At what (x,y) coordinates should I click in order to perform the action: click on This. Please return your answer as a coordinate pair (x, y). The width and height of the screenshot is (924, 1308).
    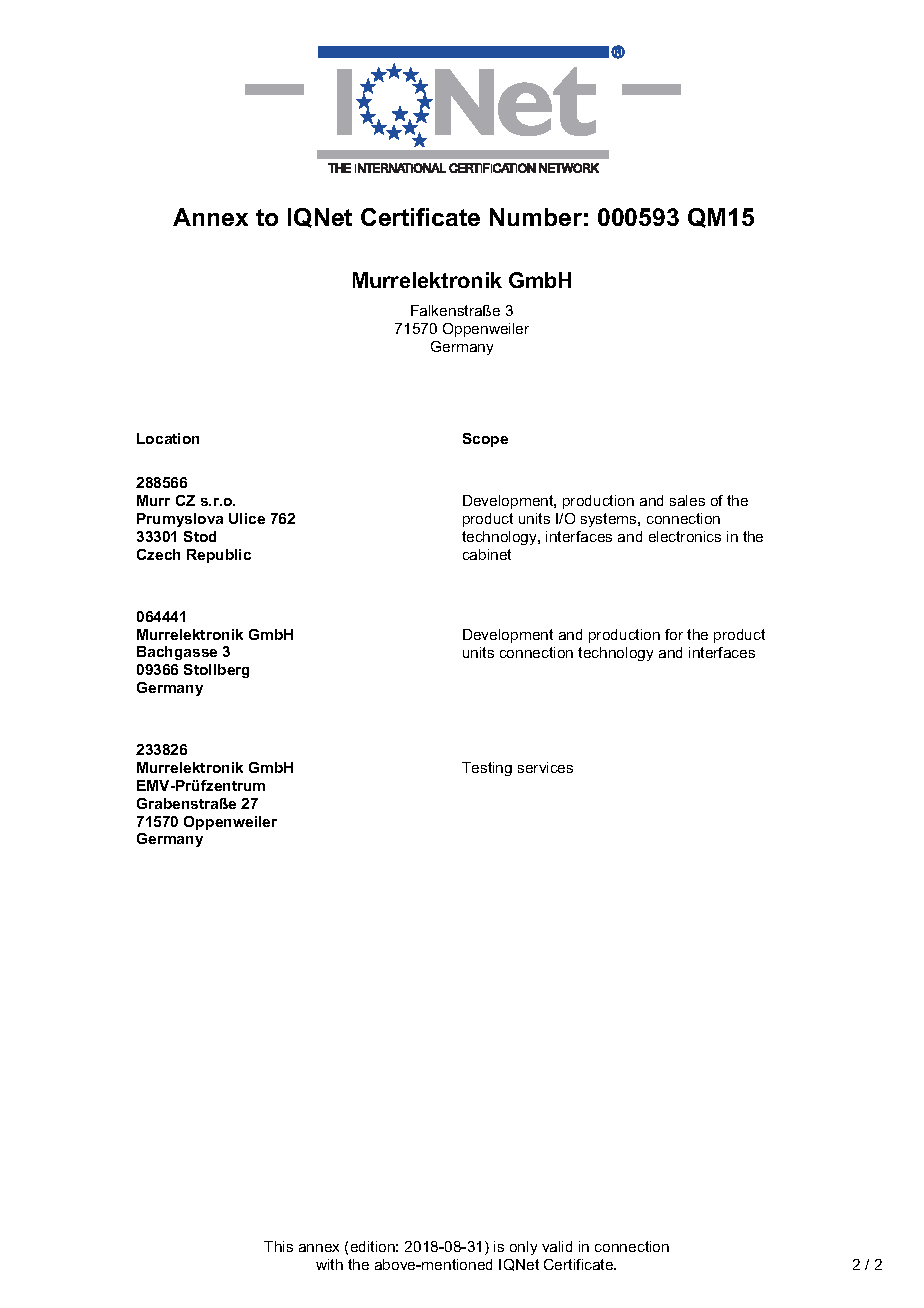
    Looking at the image, I should click on (278, 1246).
